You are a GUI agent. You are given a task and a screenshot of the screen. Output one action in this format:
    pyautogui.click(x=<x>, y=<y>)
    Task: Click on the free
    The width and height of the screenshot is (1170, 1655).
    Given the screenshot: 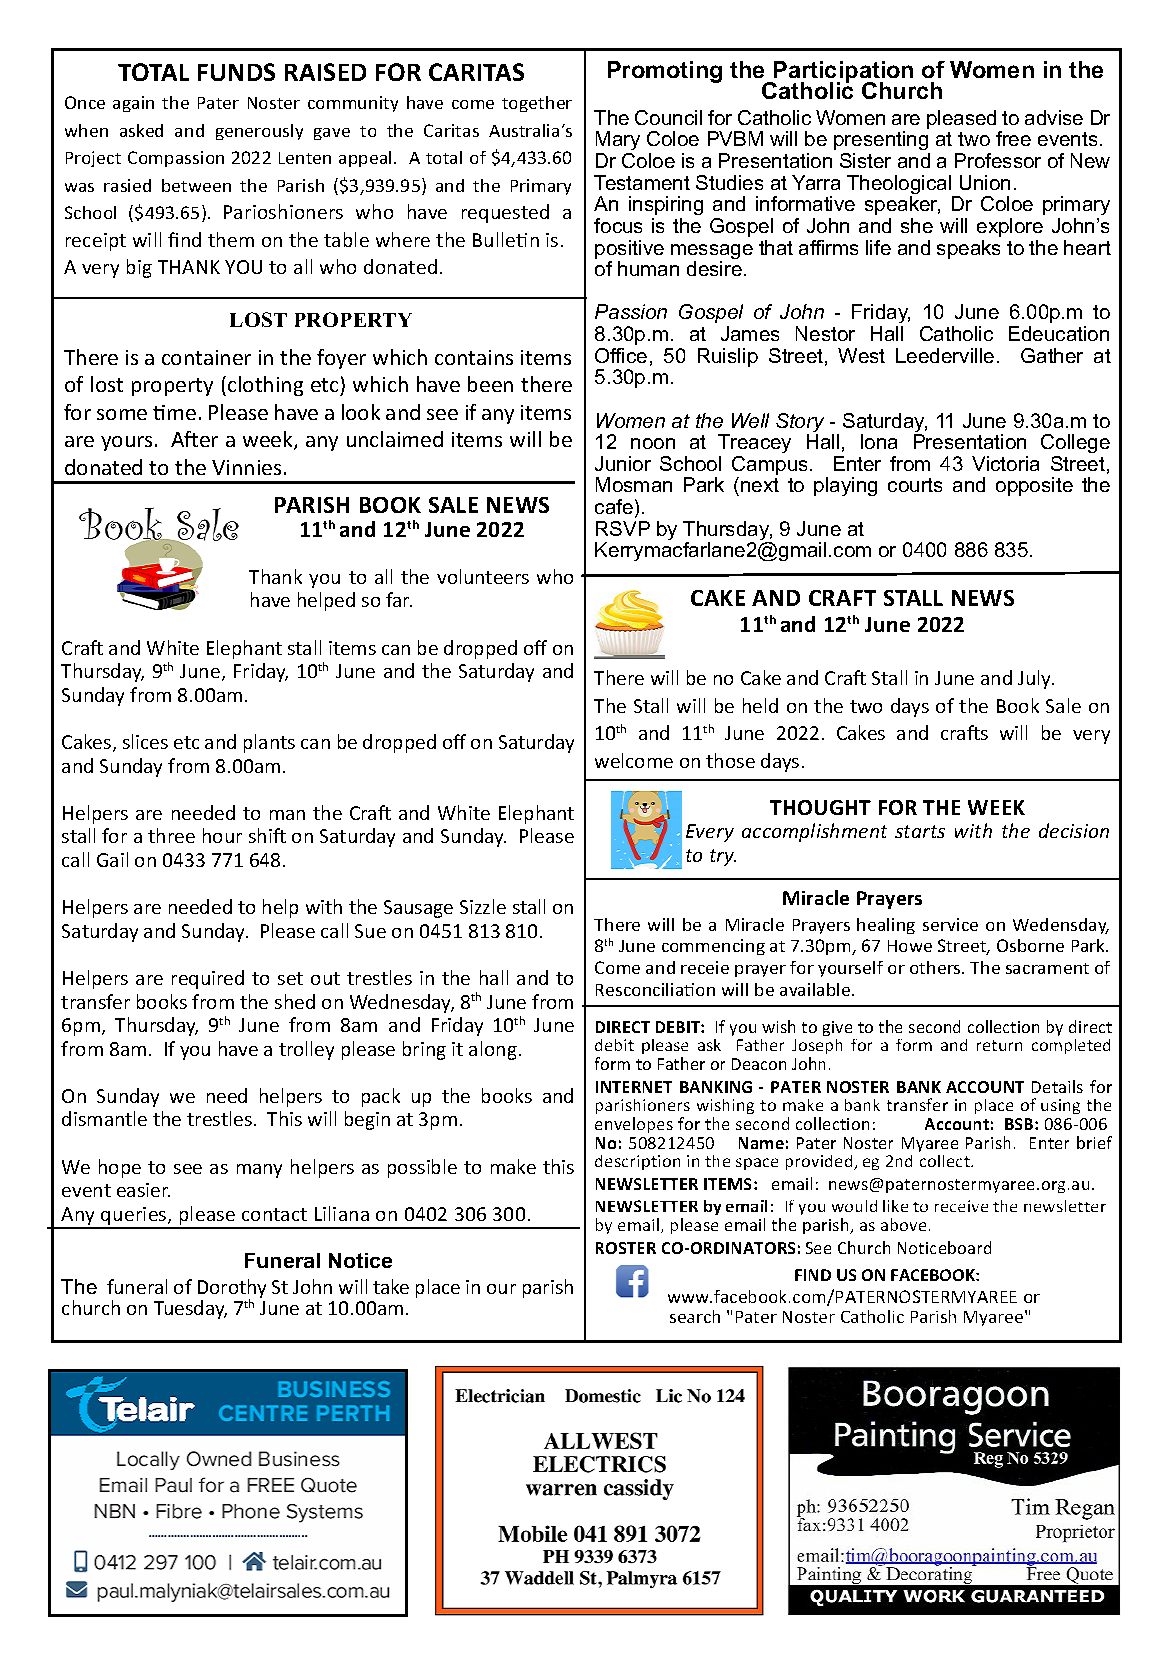 What is the action you would take?
    pyautogui.click(x=1013, y=138)
